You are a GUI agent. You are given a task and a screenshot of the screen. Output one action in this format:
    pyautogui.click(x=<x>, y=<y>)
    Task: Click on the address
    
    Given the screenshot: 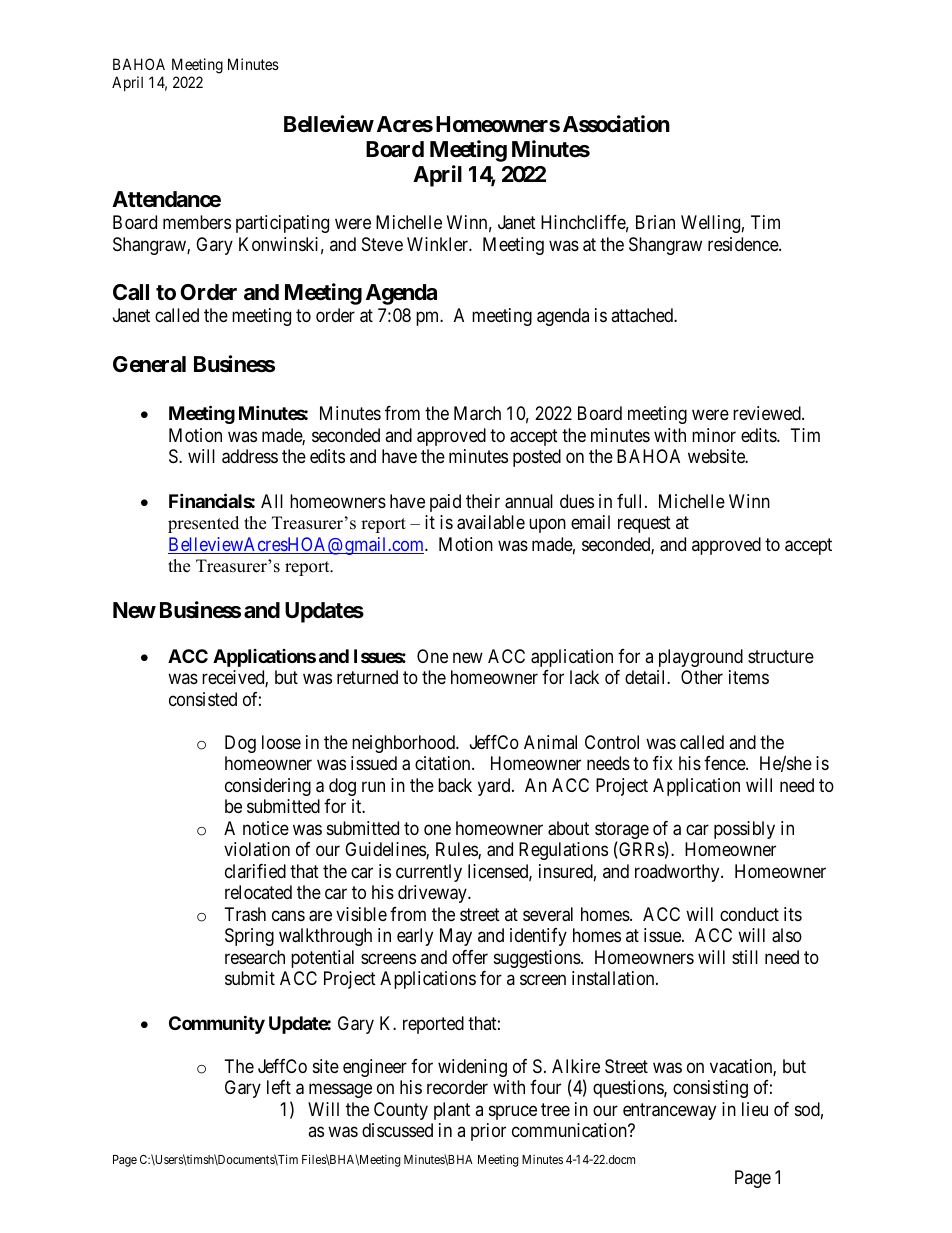 What is the action you would take?
    pyautogui.click(x=250, y=456)
